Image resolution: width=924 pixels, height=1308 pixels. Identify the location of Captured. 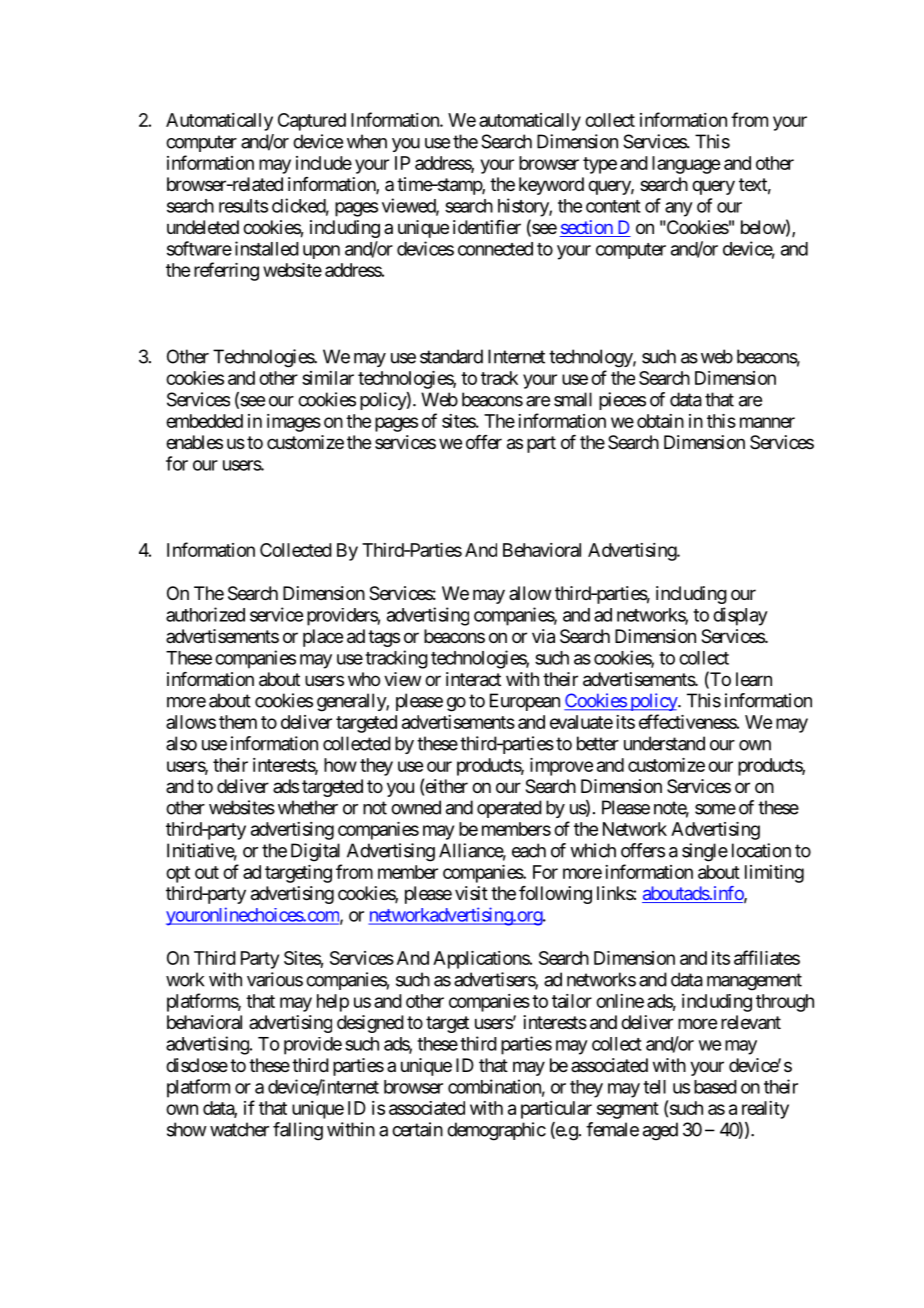
(312, 122).
